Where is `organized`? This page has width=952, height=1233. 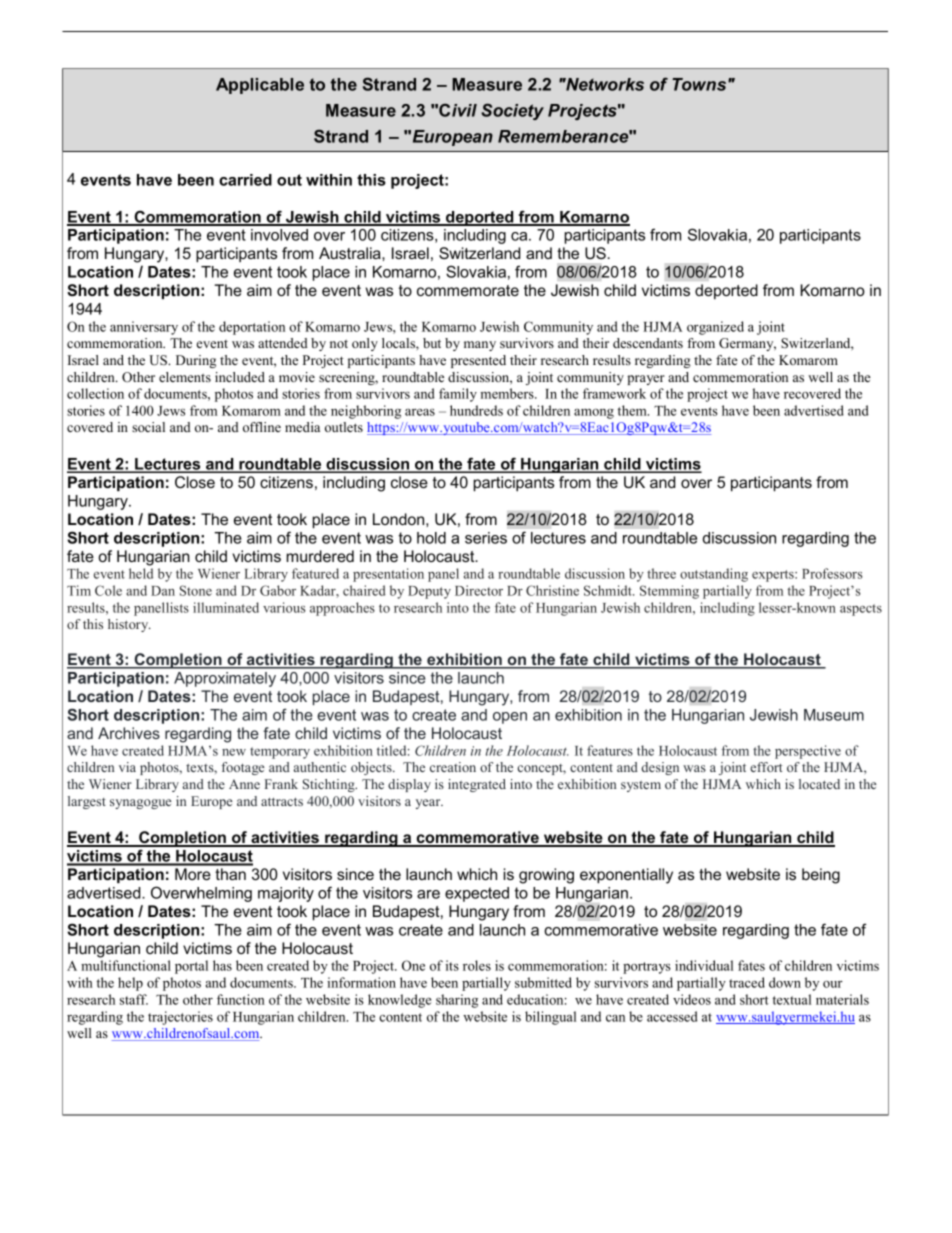 organized is located at coordinates (715, 328).
